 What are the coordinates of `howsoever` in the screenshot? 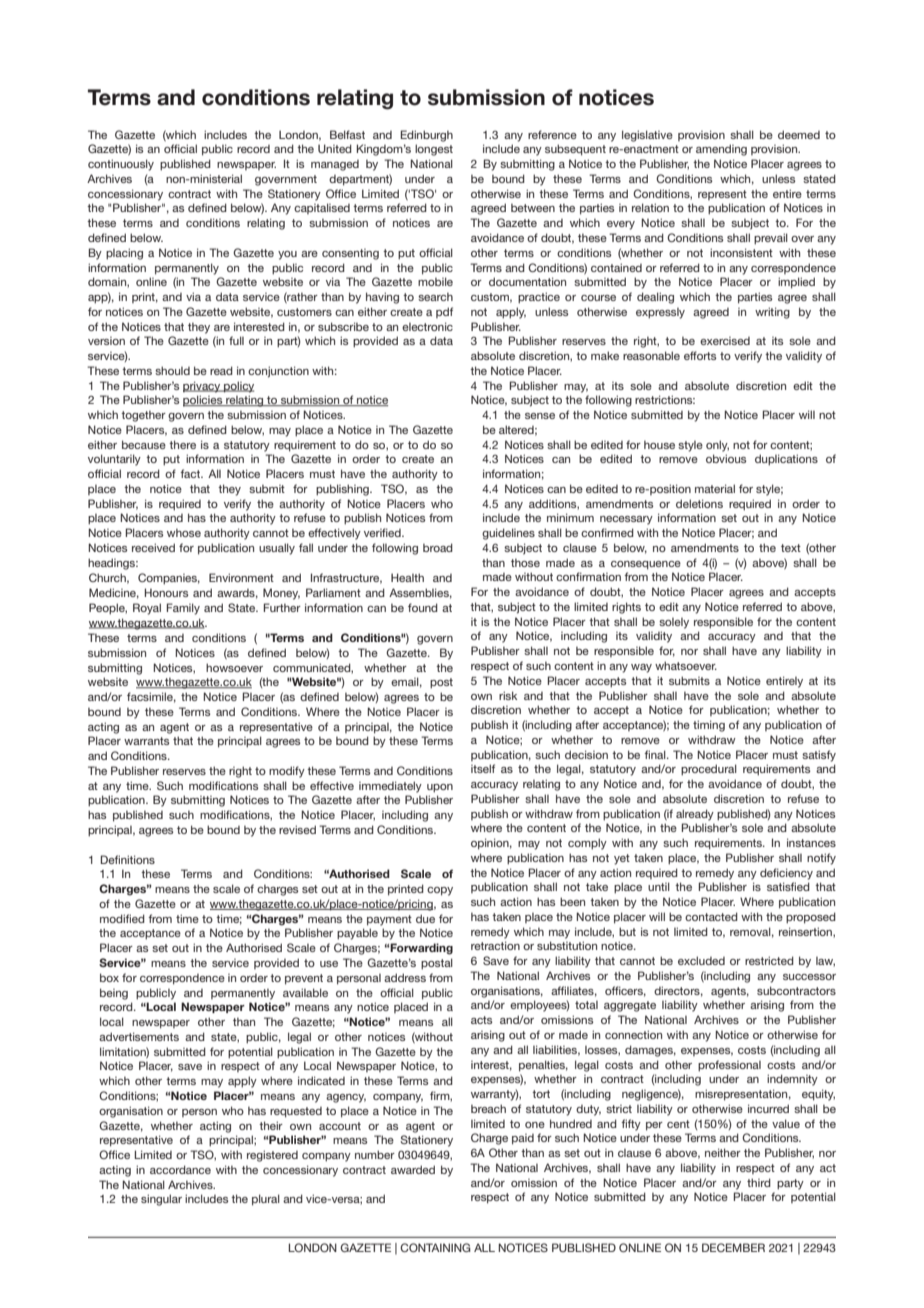 It's located at (234, 667).
